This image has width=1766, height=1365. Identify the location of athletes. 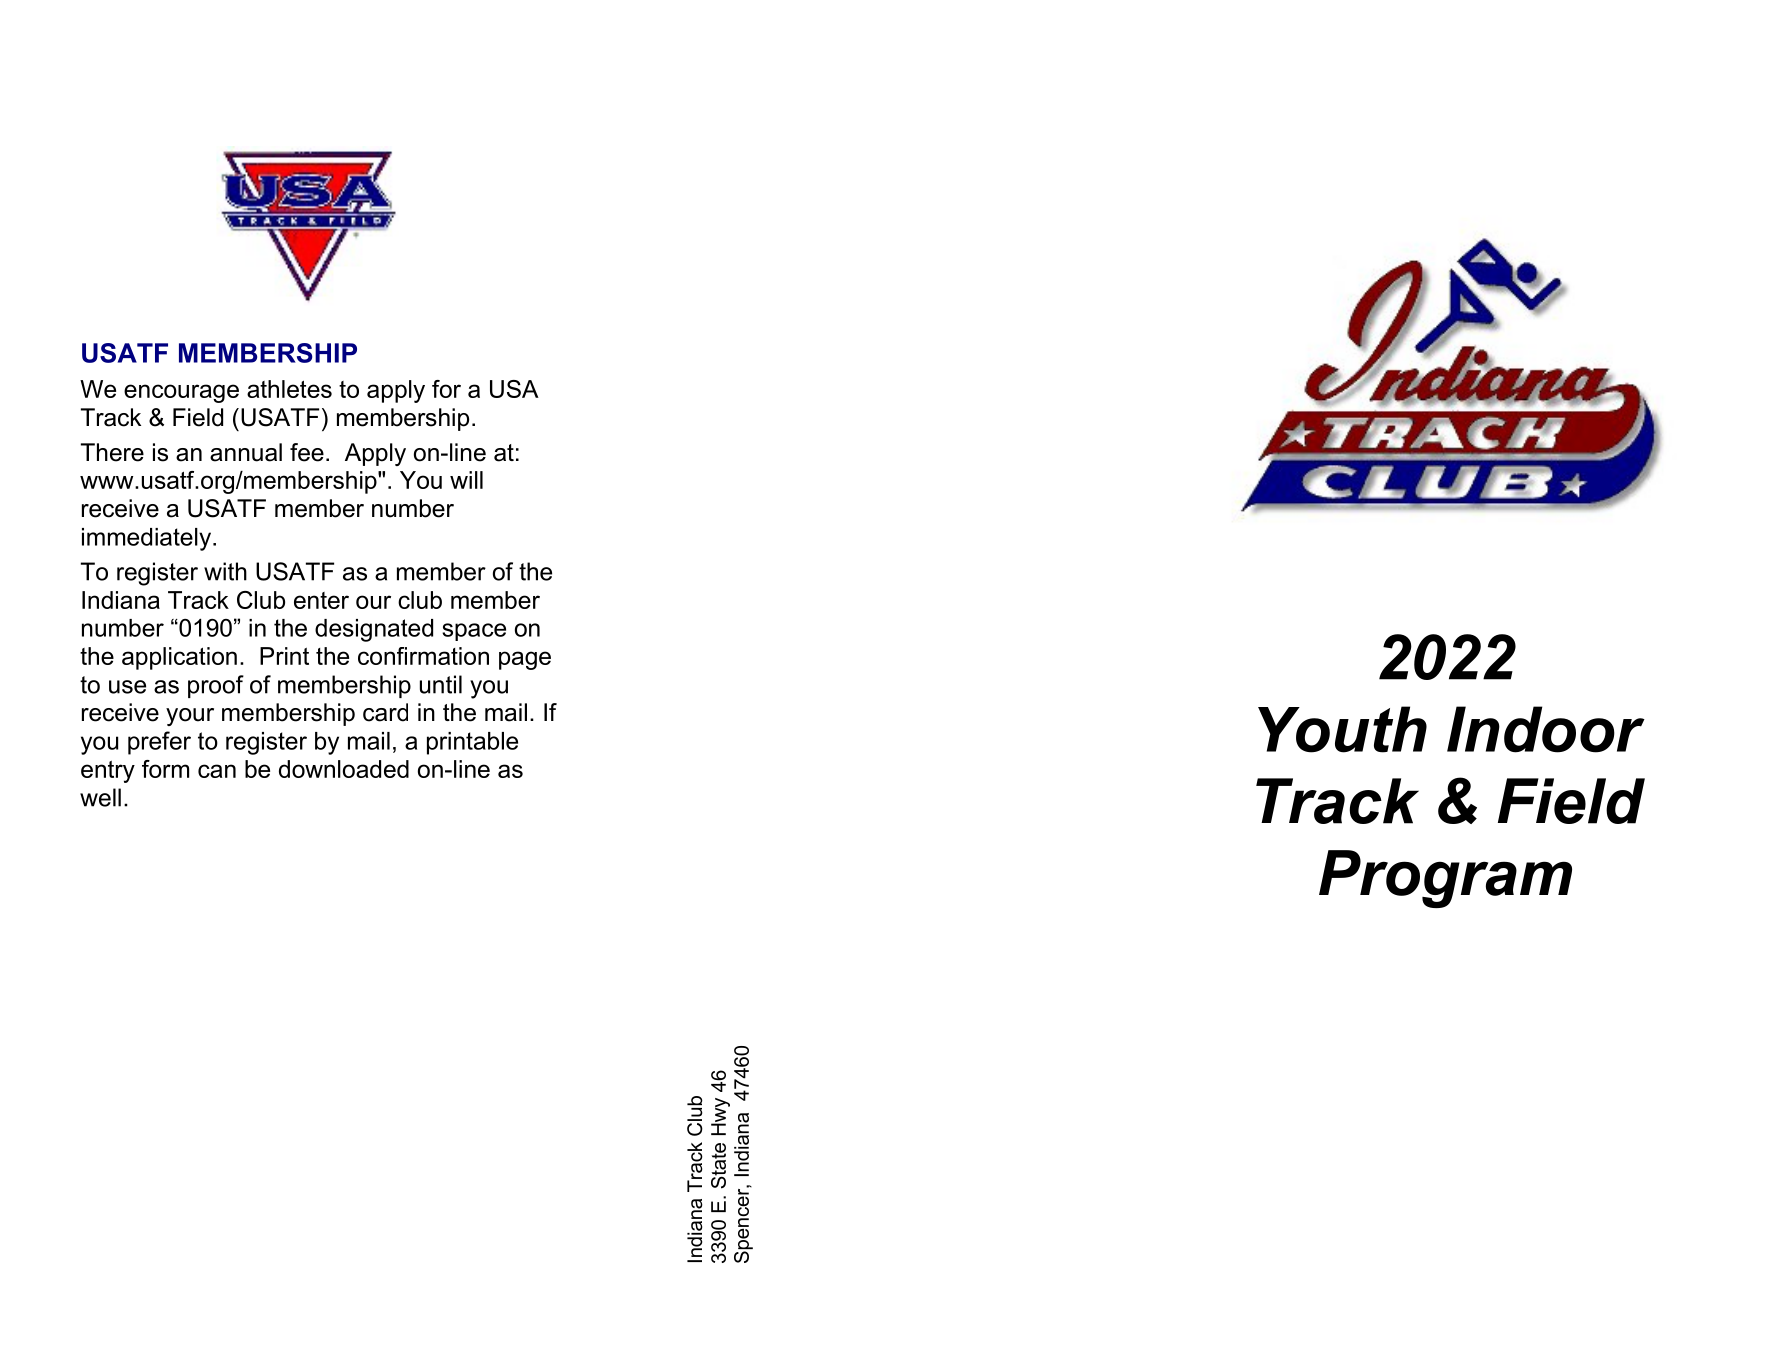
(289, 389).
